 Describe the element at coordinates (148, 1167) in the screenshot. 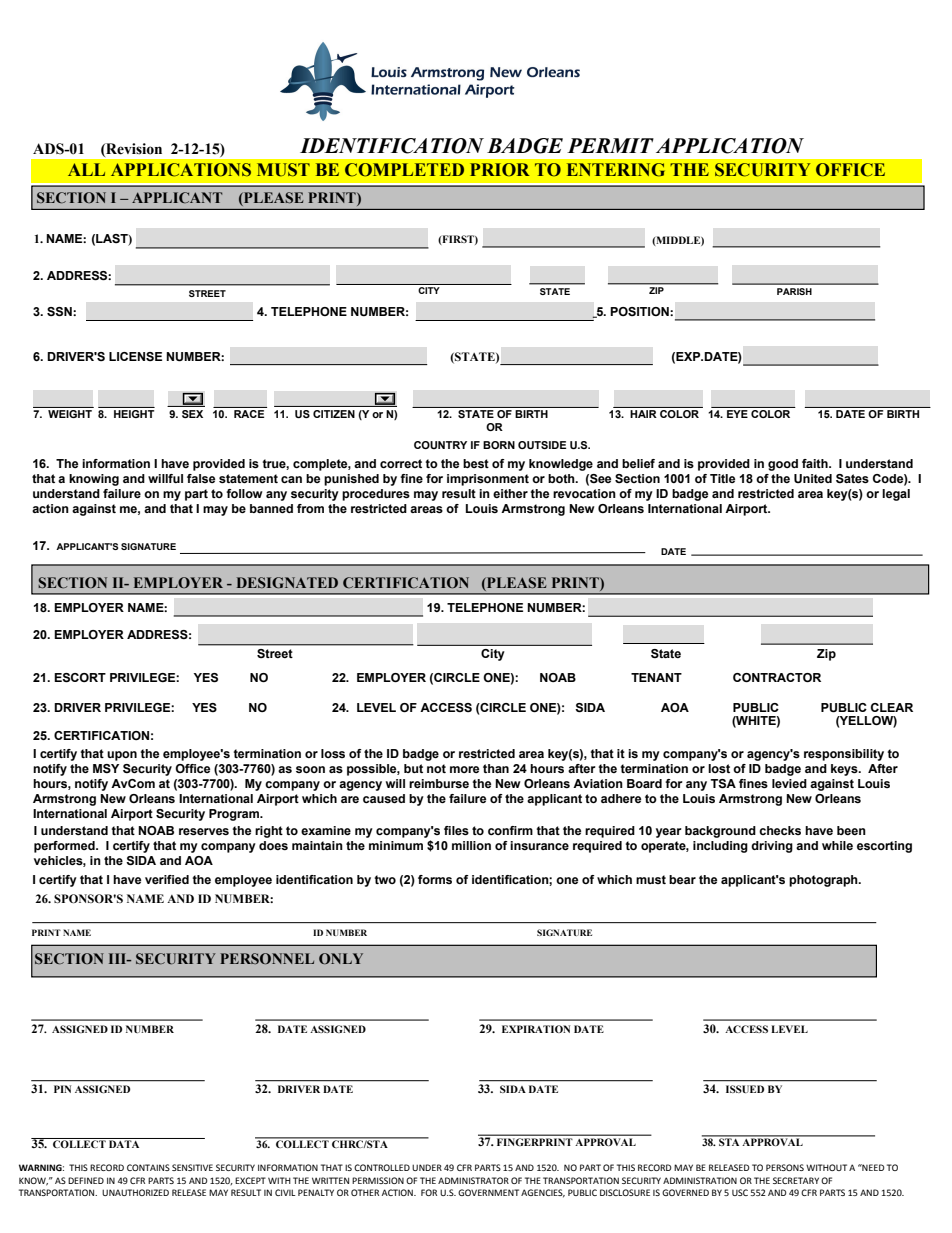

I see `CONTAINS` at that location.
